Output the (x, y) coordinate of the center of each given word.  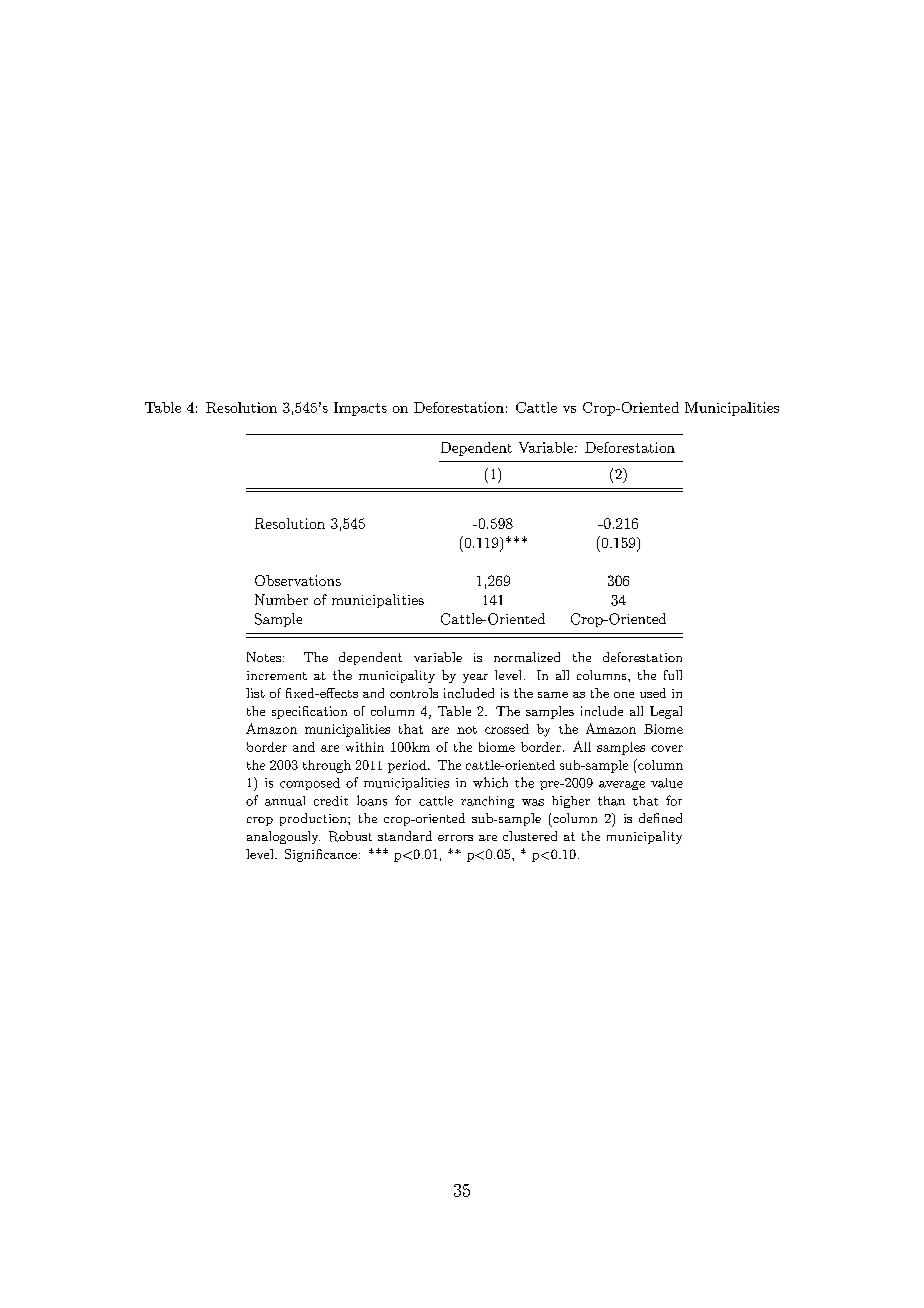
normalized (527, 657)
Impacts (360, 409)
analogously (283, 837)
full (673, 675)
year (475, 678)
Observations (298, 580)
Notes (264, 657)
